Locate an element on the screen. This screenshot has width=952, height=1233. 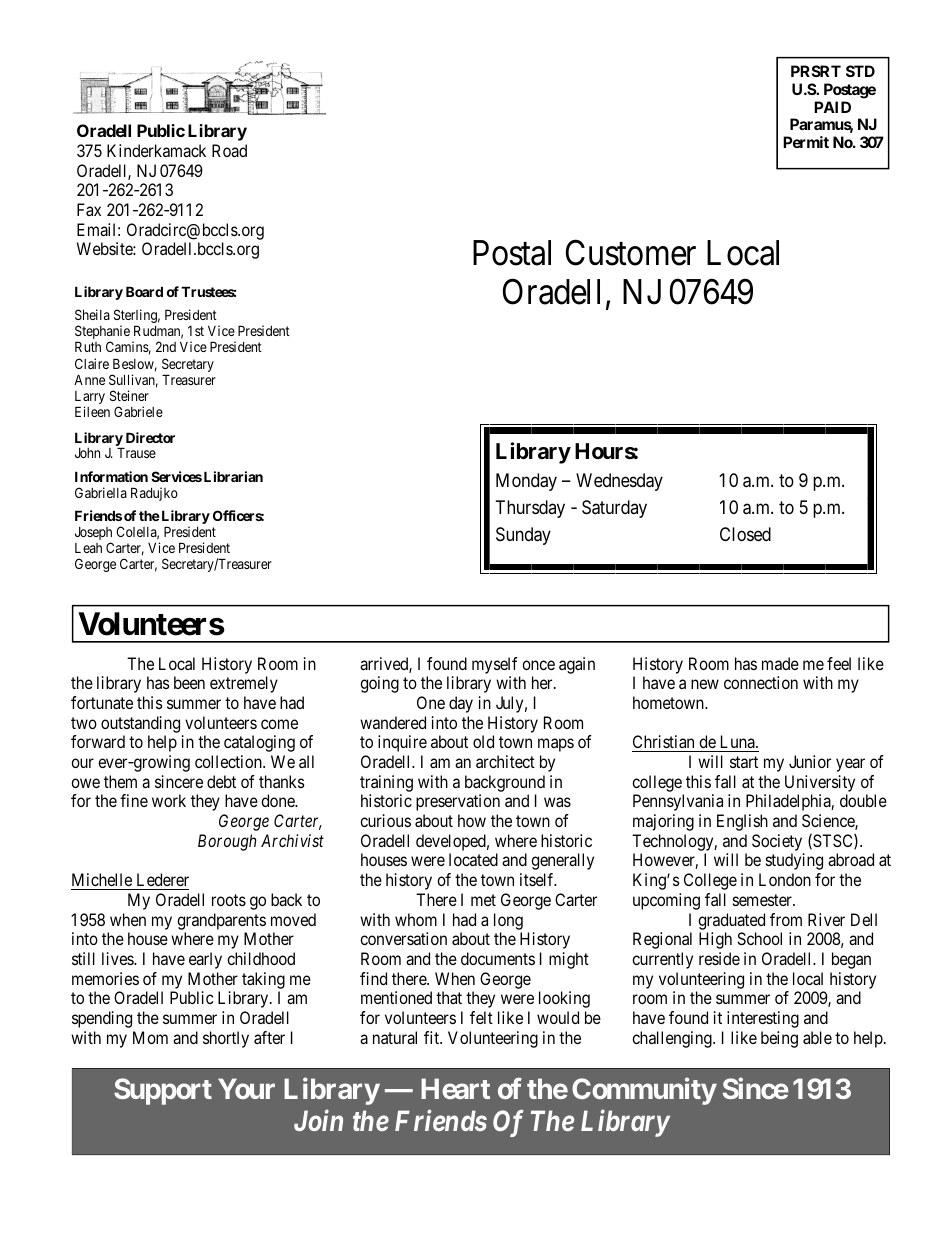
Closed is located at coordinates (745, 534).
